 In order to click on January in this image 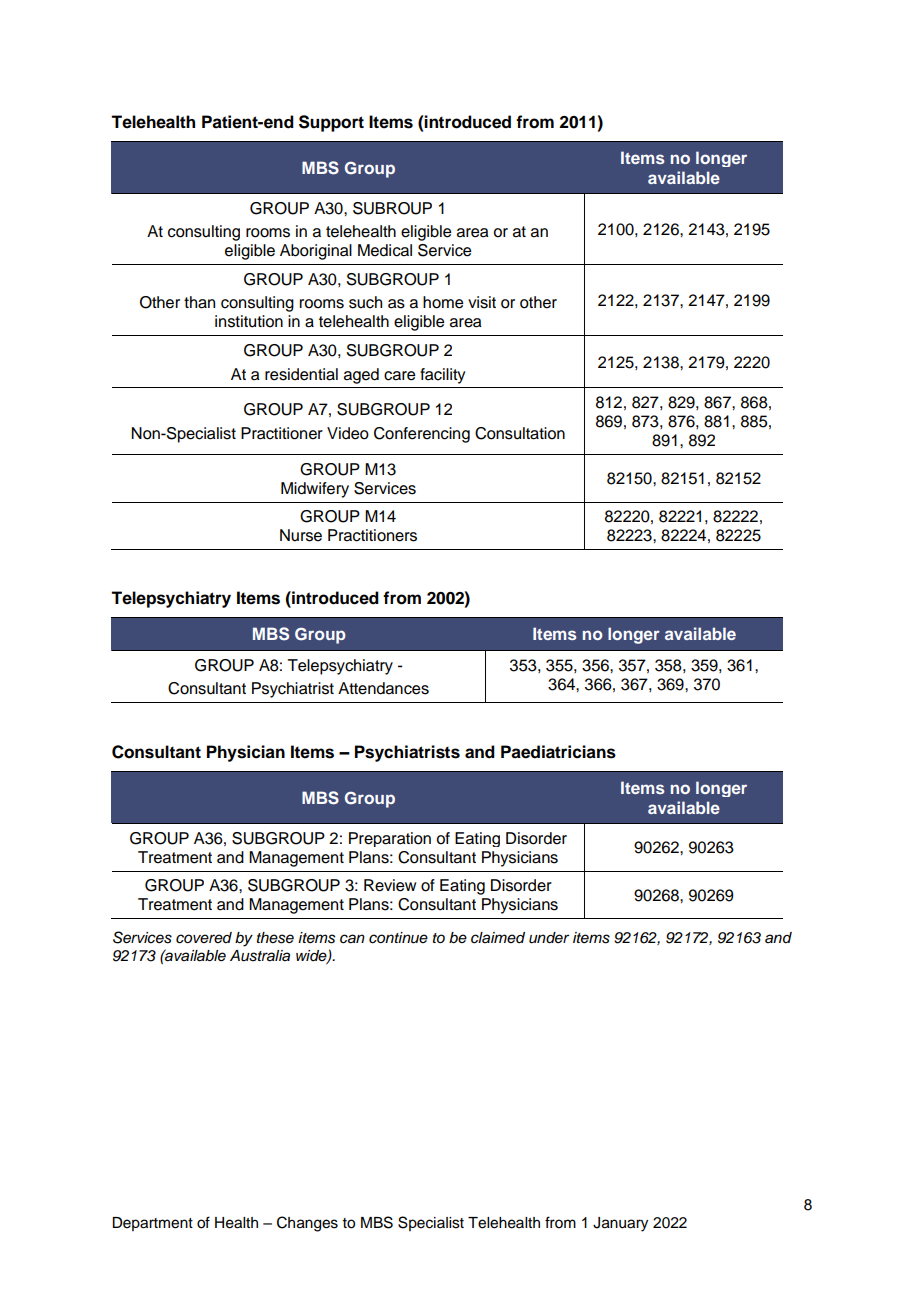, I will do `click(620, 1224)`.
